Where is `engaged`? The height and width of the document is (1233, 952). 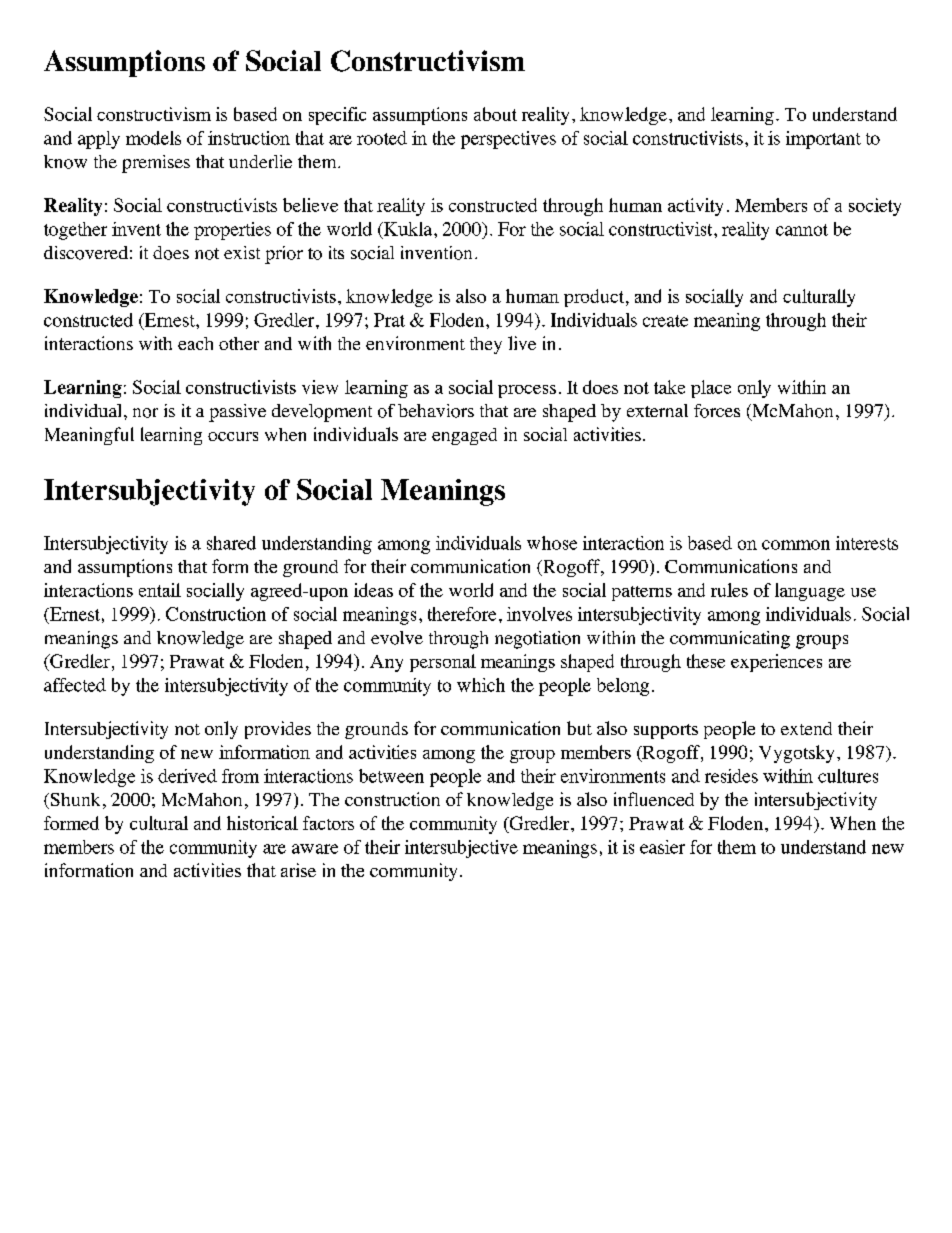
engaged is located at coordinates (464, 436).
